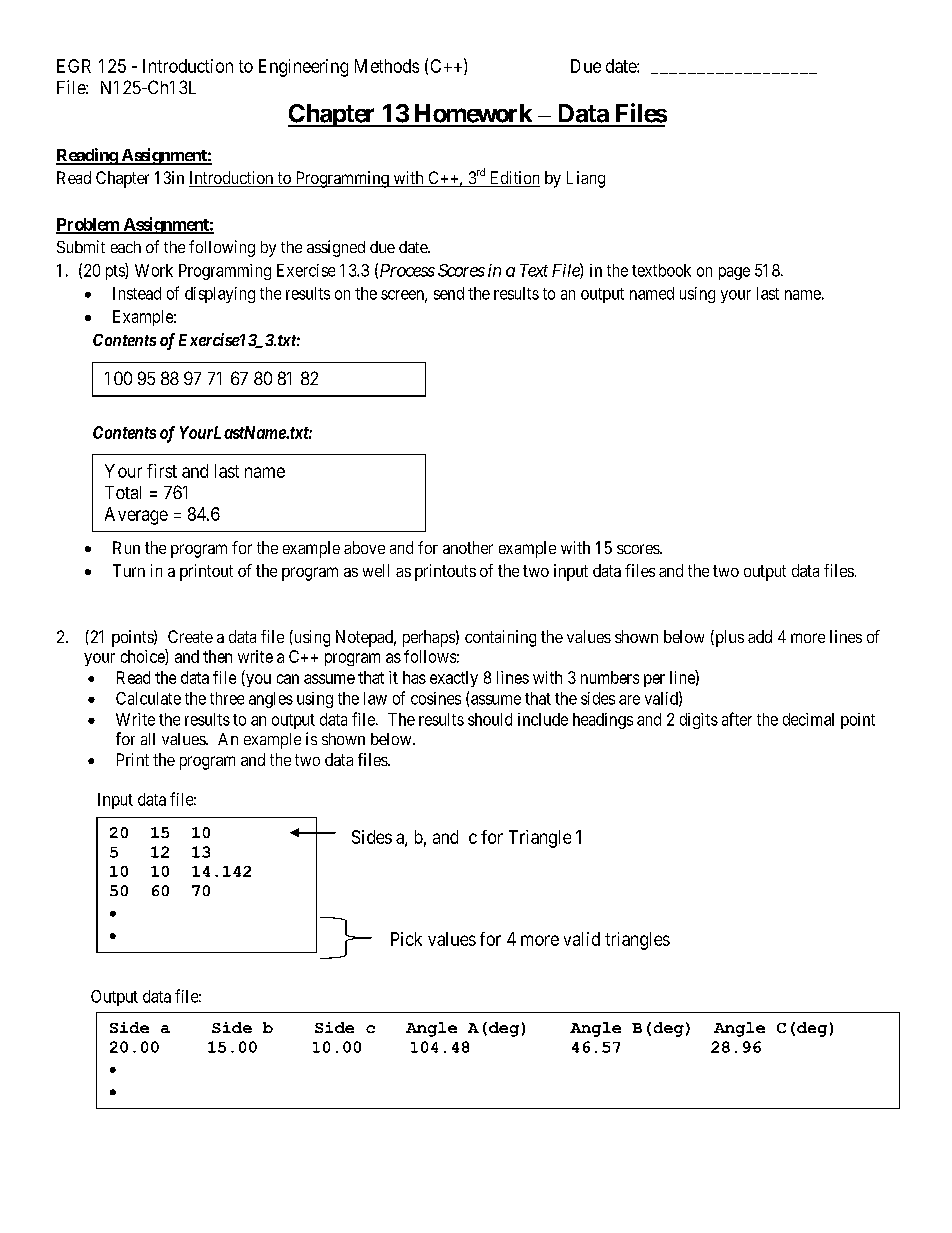 The height and width of the screenshot is (1233, 952). I want to click on Instead, so click(137, 293).
